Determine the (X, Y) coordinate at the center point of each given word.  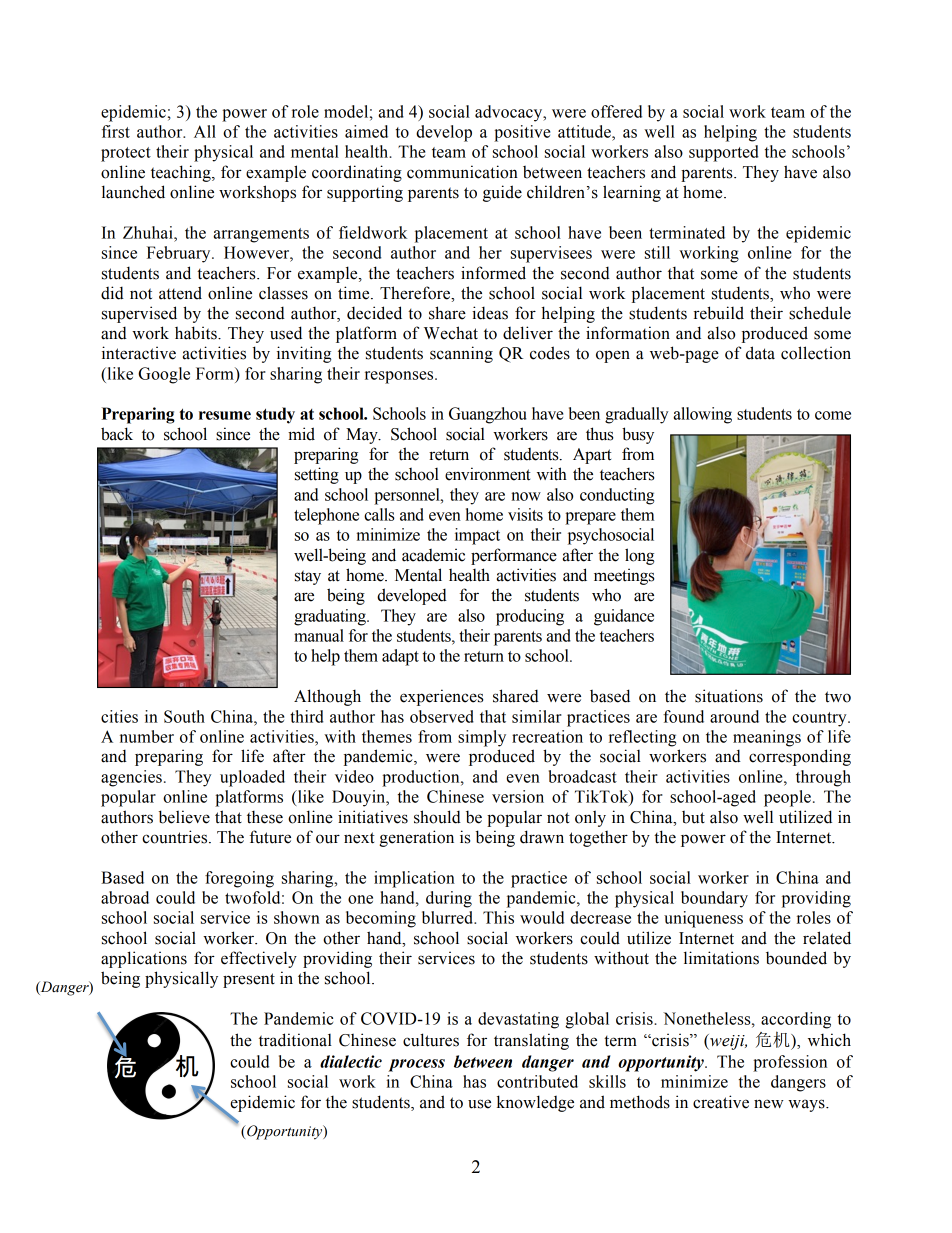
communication (462, 172)
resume (225, 415)
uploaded (252, 778)
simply (482, 738)
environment (488, 474)
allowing (702, 415)
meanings (767, 738)
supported (724, 153)
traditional (295, 1040)
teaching (182, 173)
